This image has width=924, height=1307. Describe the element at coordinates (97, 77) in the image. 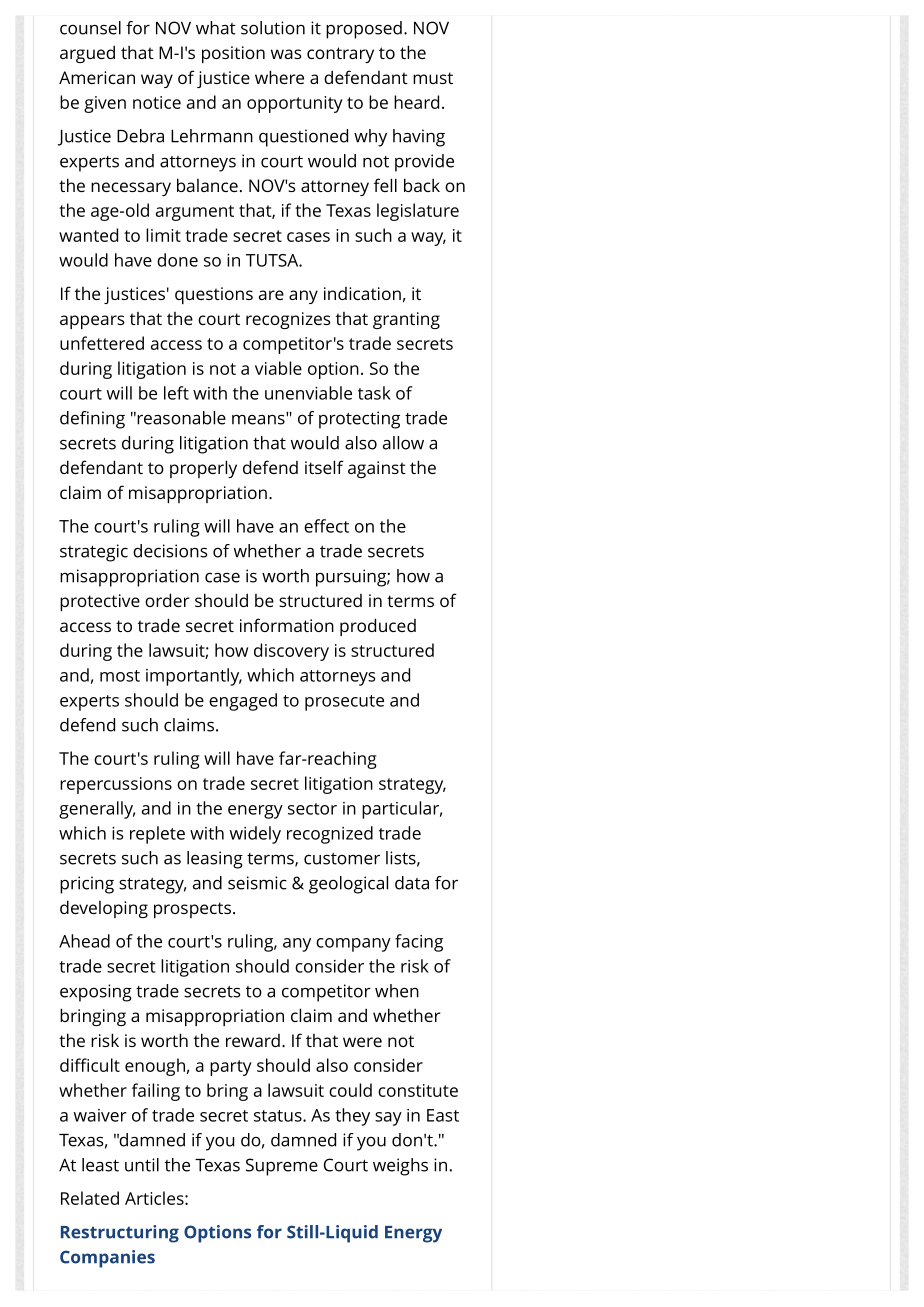

I see `American` at that location.
